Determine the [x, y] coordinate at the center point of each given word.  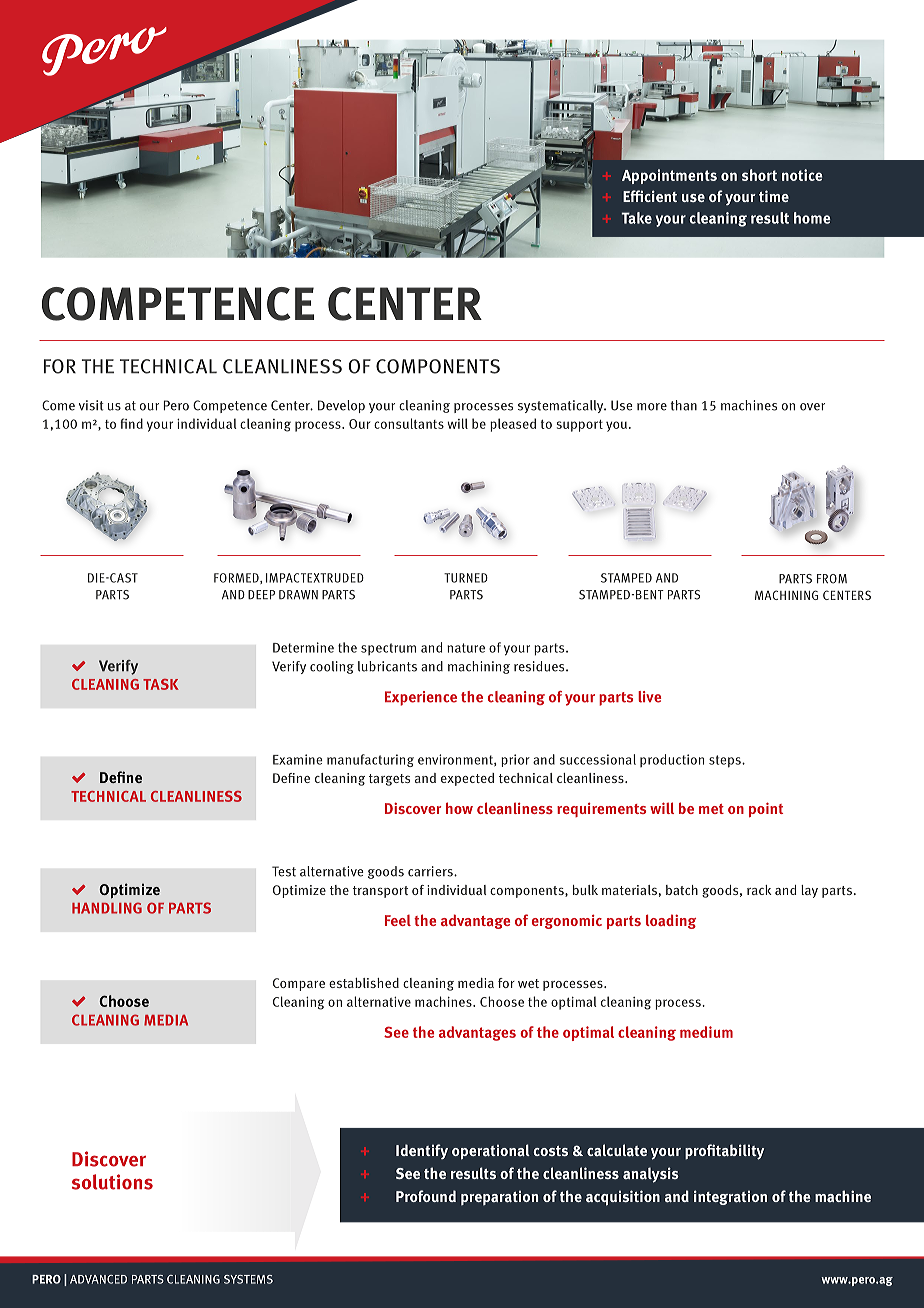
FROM [832, 579]
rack [759, 890]
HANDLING [107, 908]
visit [91, 405]
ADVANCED [98, 1279]
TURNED [466, 578]
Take [636, 218]
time [774, 196]
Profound [426, 1196]
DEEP [261, 595]
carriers [431, 871]
